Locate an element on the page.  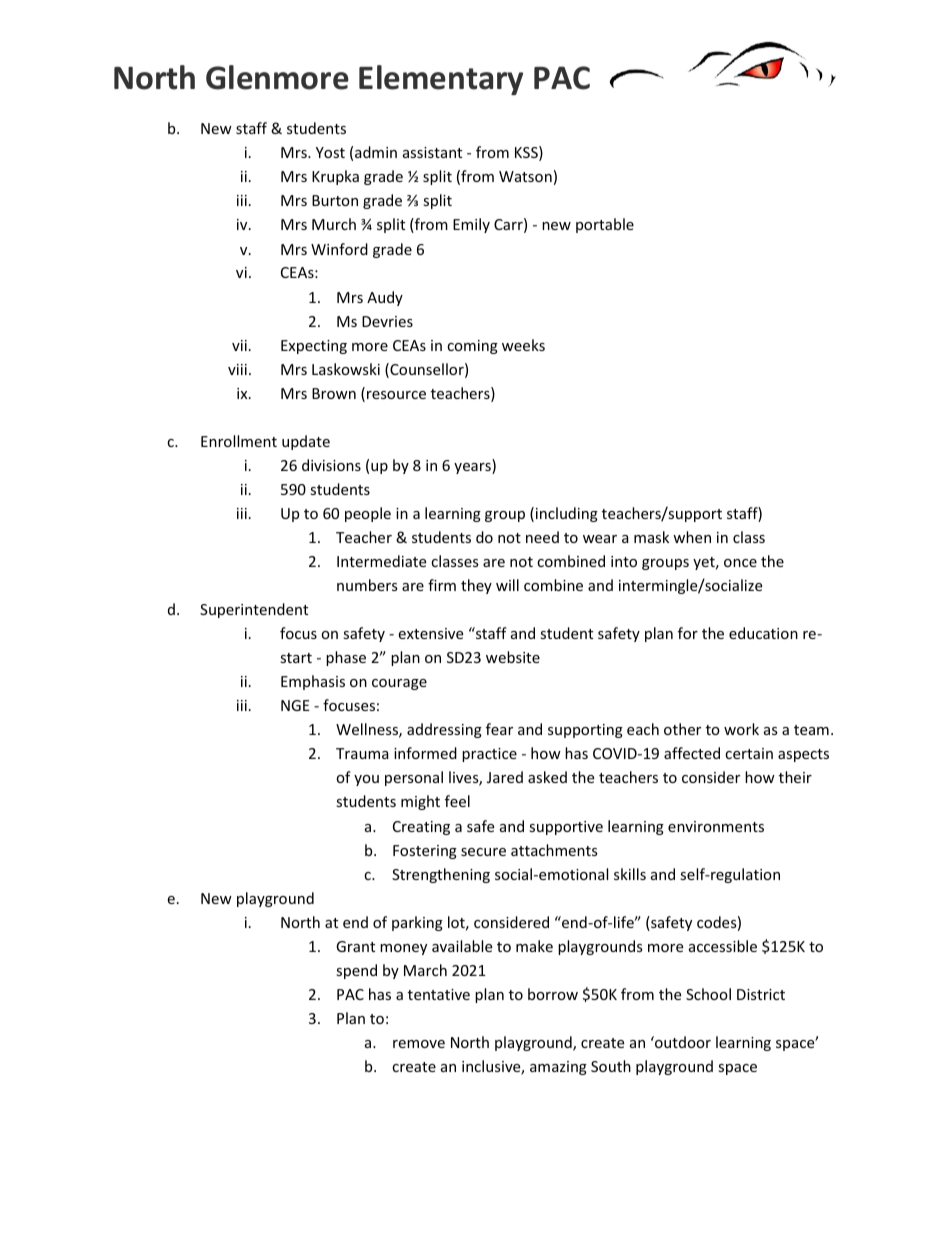
years is located at coordinates (473, 468).
